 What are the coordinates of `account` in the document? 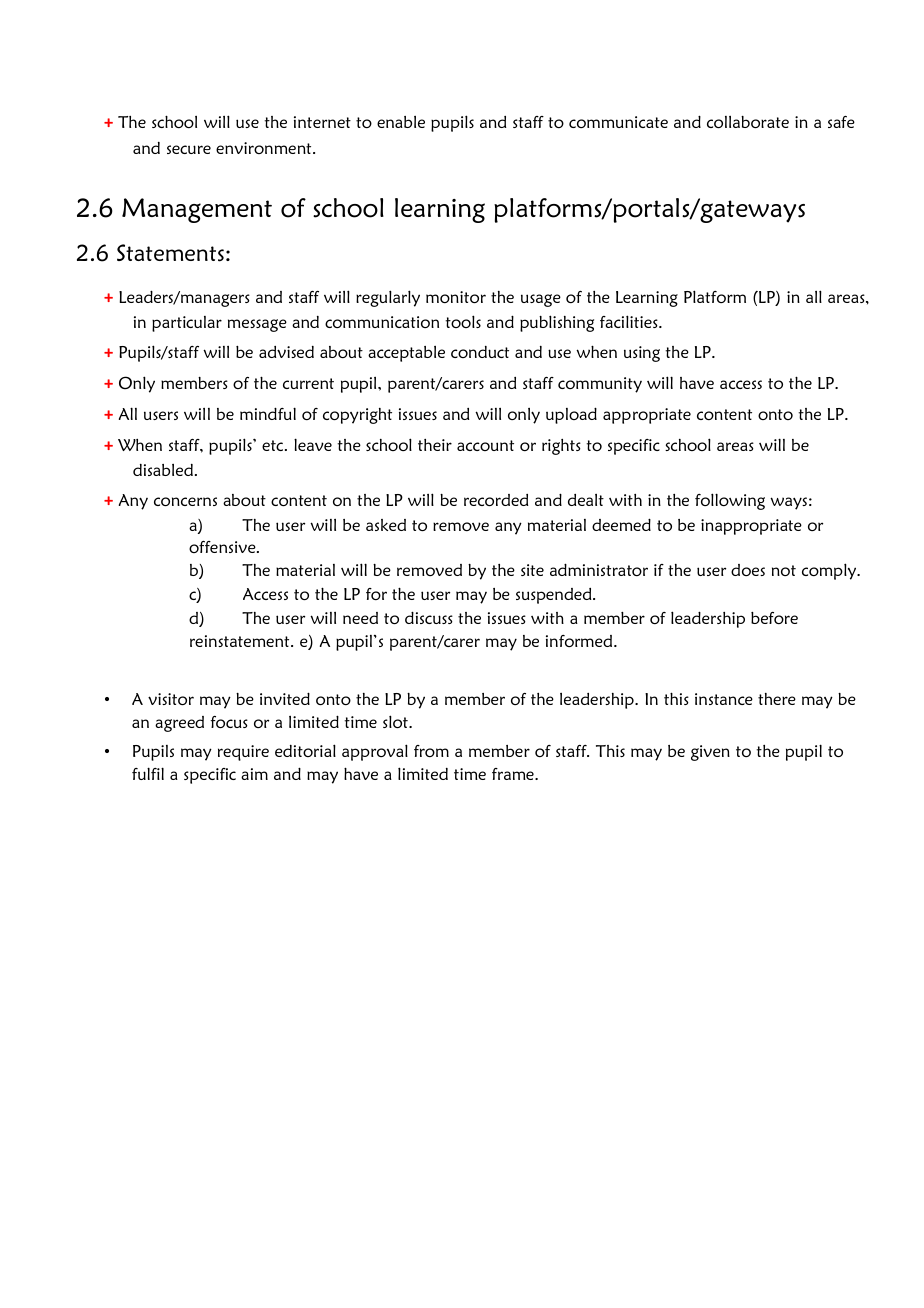 It's located at (485, 445).
